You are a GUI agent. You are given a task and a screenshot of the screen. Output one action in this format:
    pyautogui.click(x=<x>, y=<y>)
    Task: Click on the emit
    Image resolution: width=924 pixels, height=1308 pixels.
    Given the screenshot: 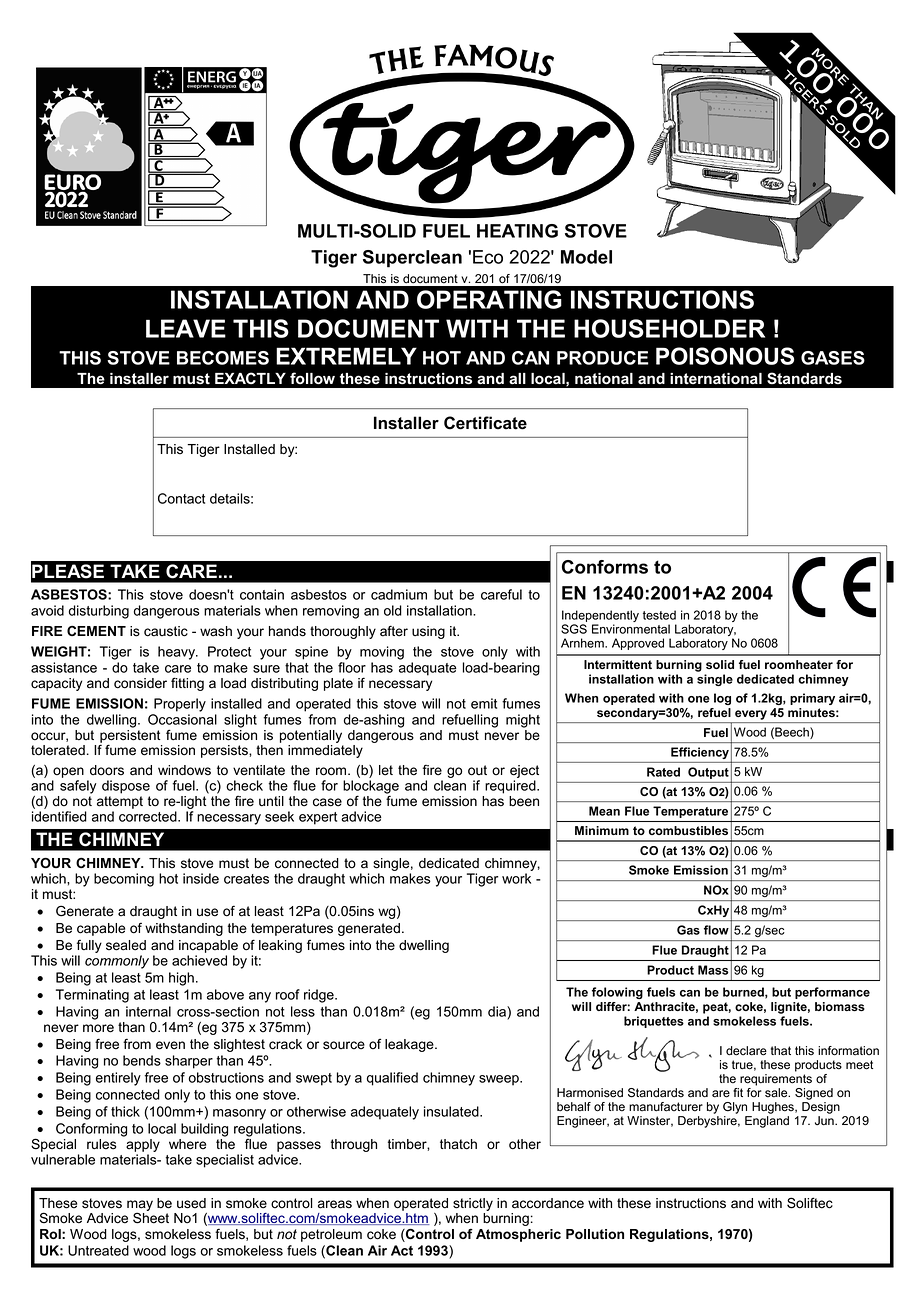 What is the action you would take?
    pyautogui.click(x=484, y=703)
